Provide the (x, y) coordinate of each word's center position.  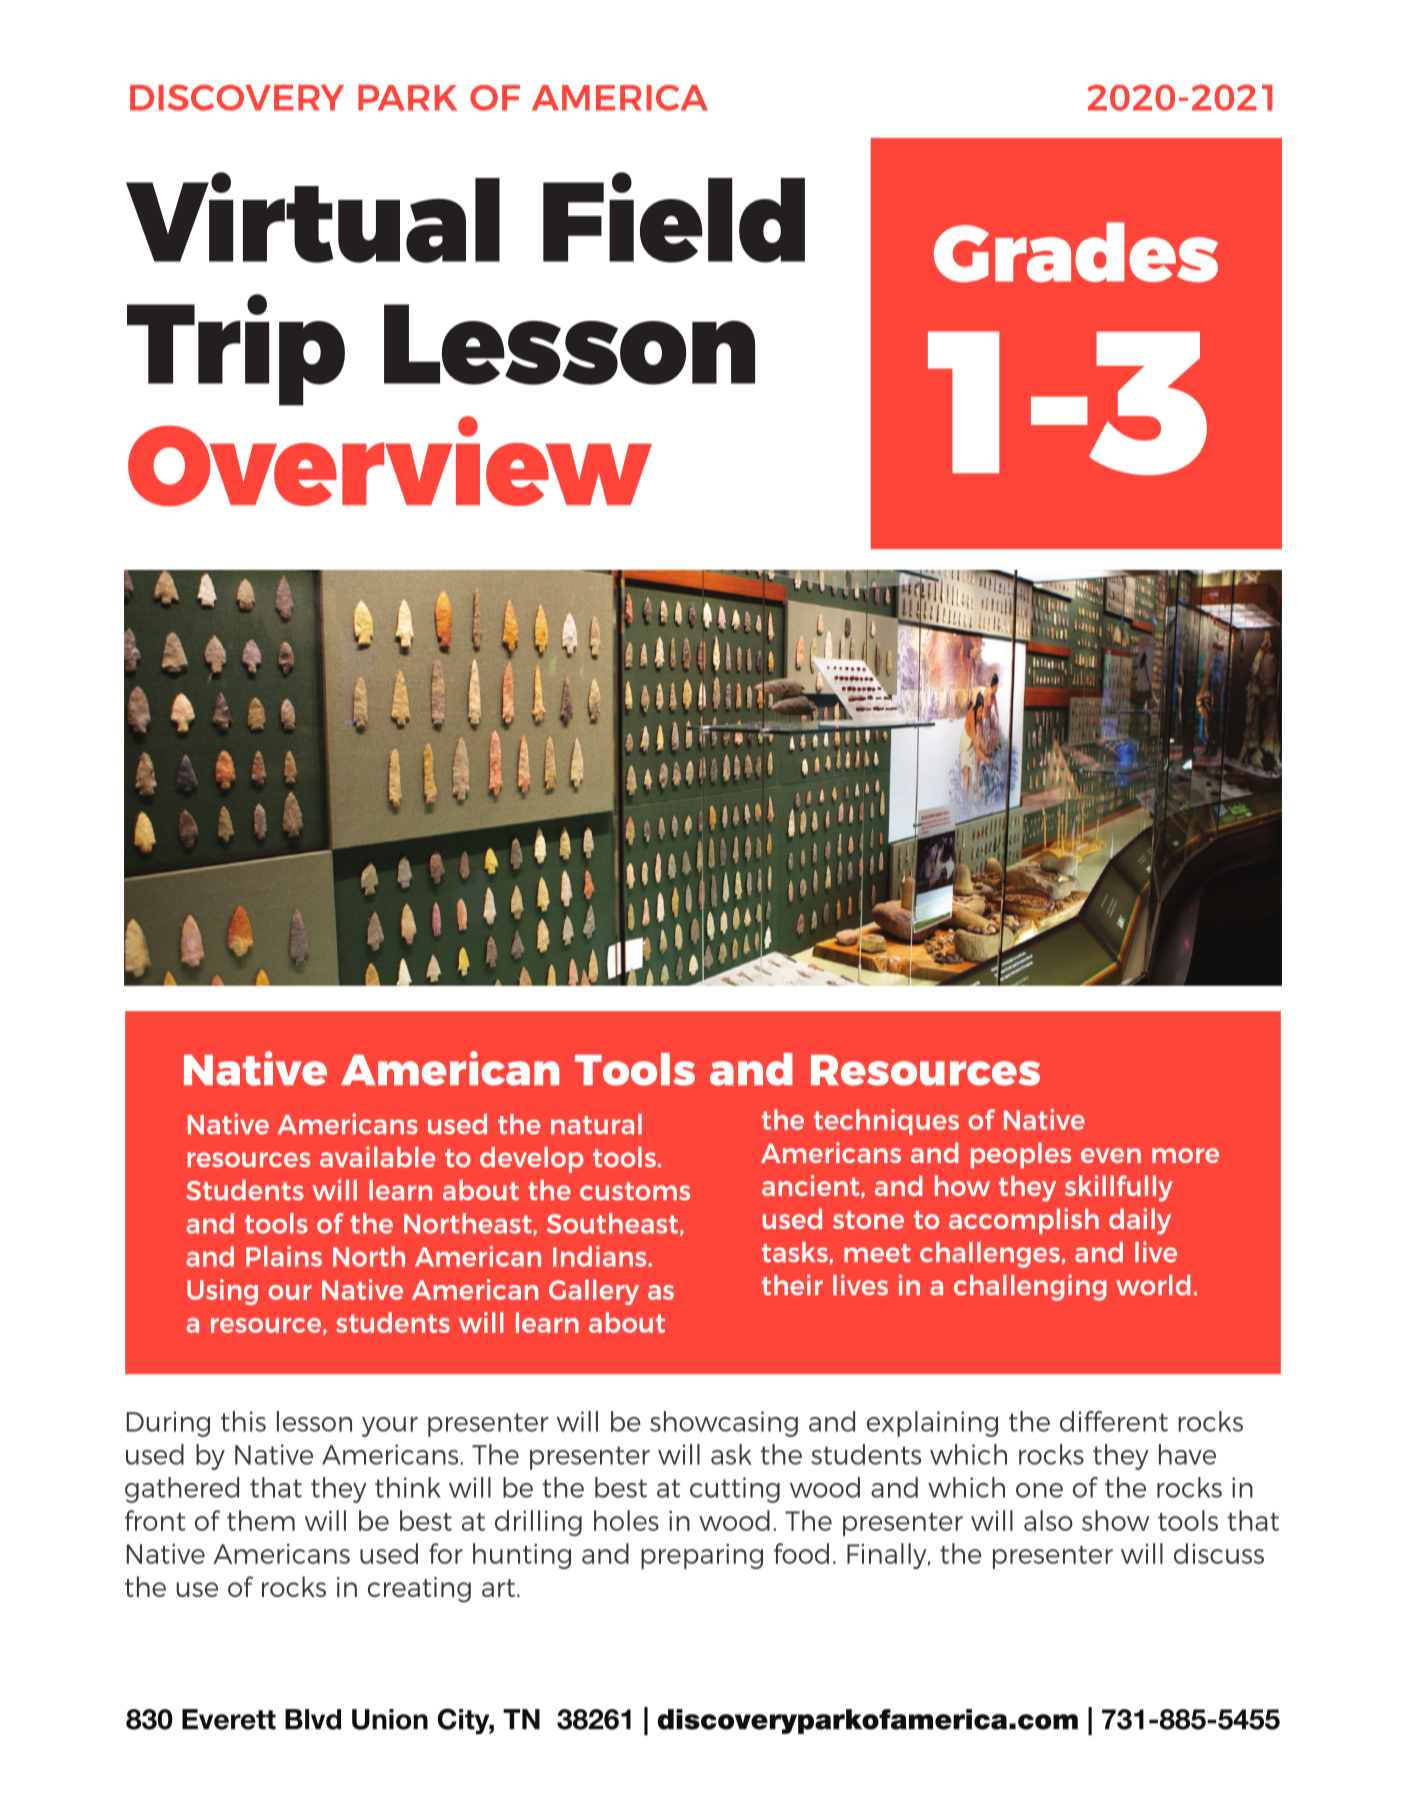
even (1111, 1155)
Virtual (313, 217)
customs (635, 1191)
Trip (236, 350)
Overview (390, 461)
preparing (702, 1556)
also (1048, 1520)
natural (596, 1124)
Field (674, 217)
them (261, 1520)
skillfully (1119, 1188)
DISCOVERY (237, 97)
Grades (1076, 252)
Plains (284, 1256)
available (377, 1156)
